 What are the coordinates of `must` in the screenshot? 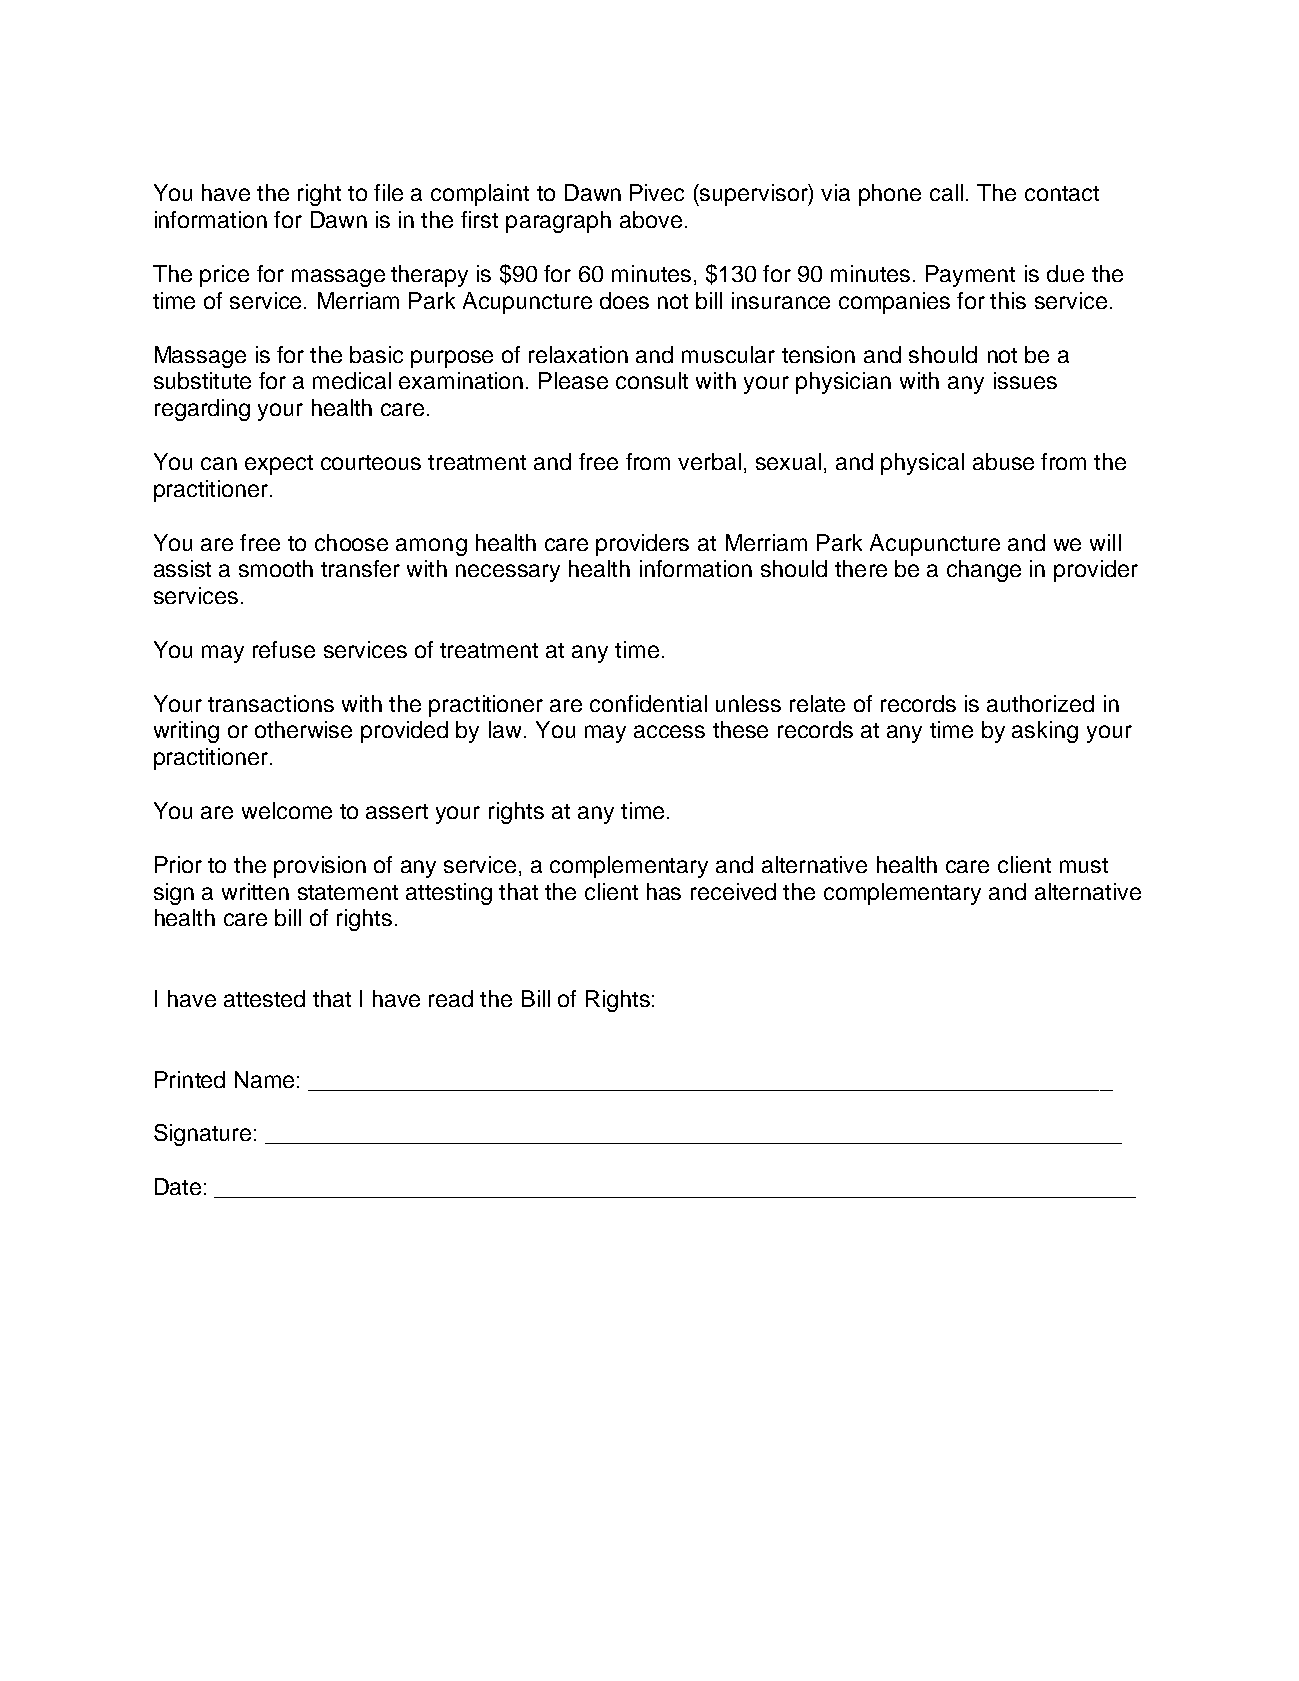 It's located at (1084, 865).
